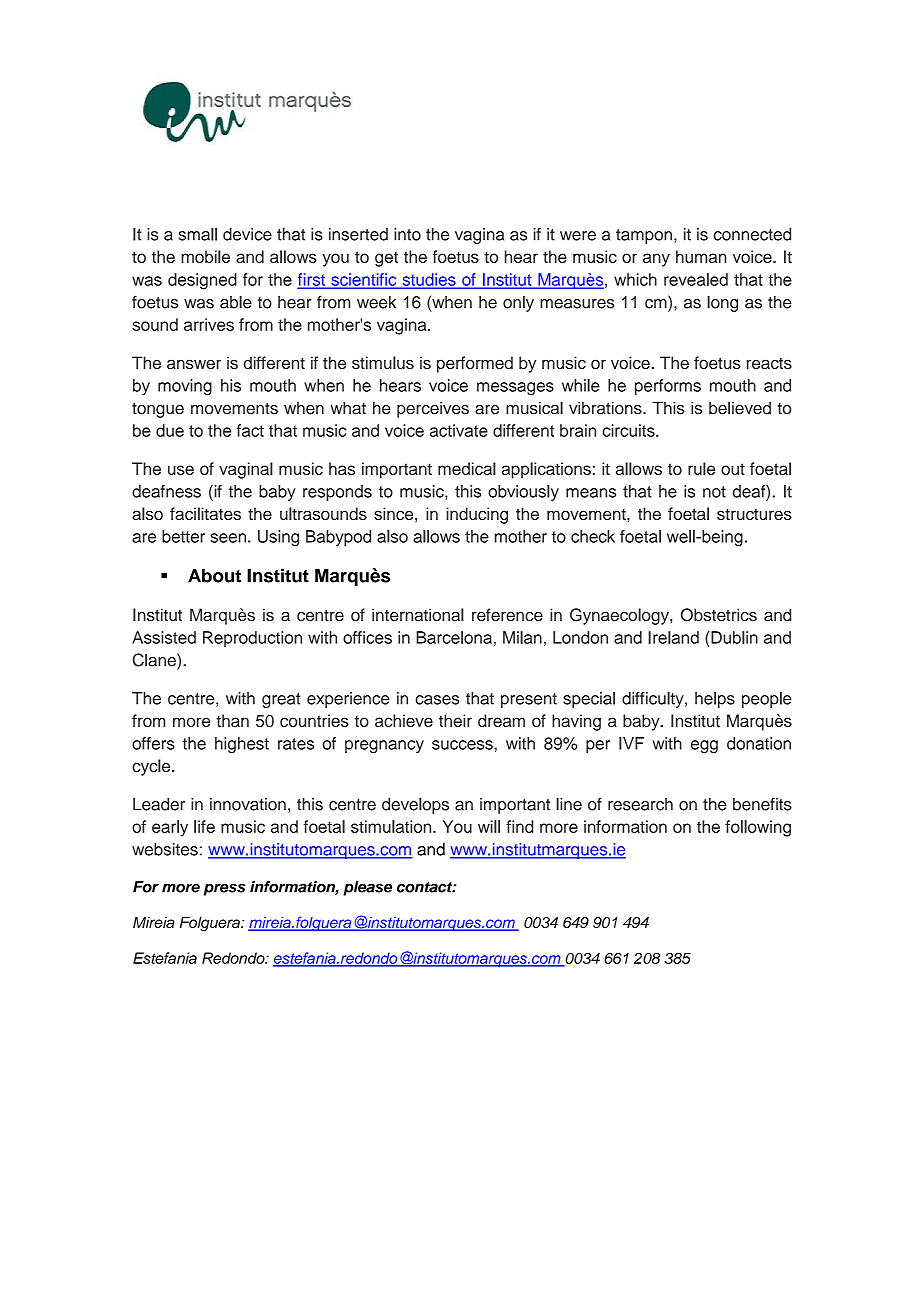 This document has width=924, height=1308. I want to click on inducing, so click(477, 515).
